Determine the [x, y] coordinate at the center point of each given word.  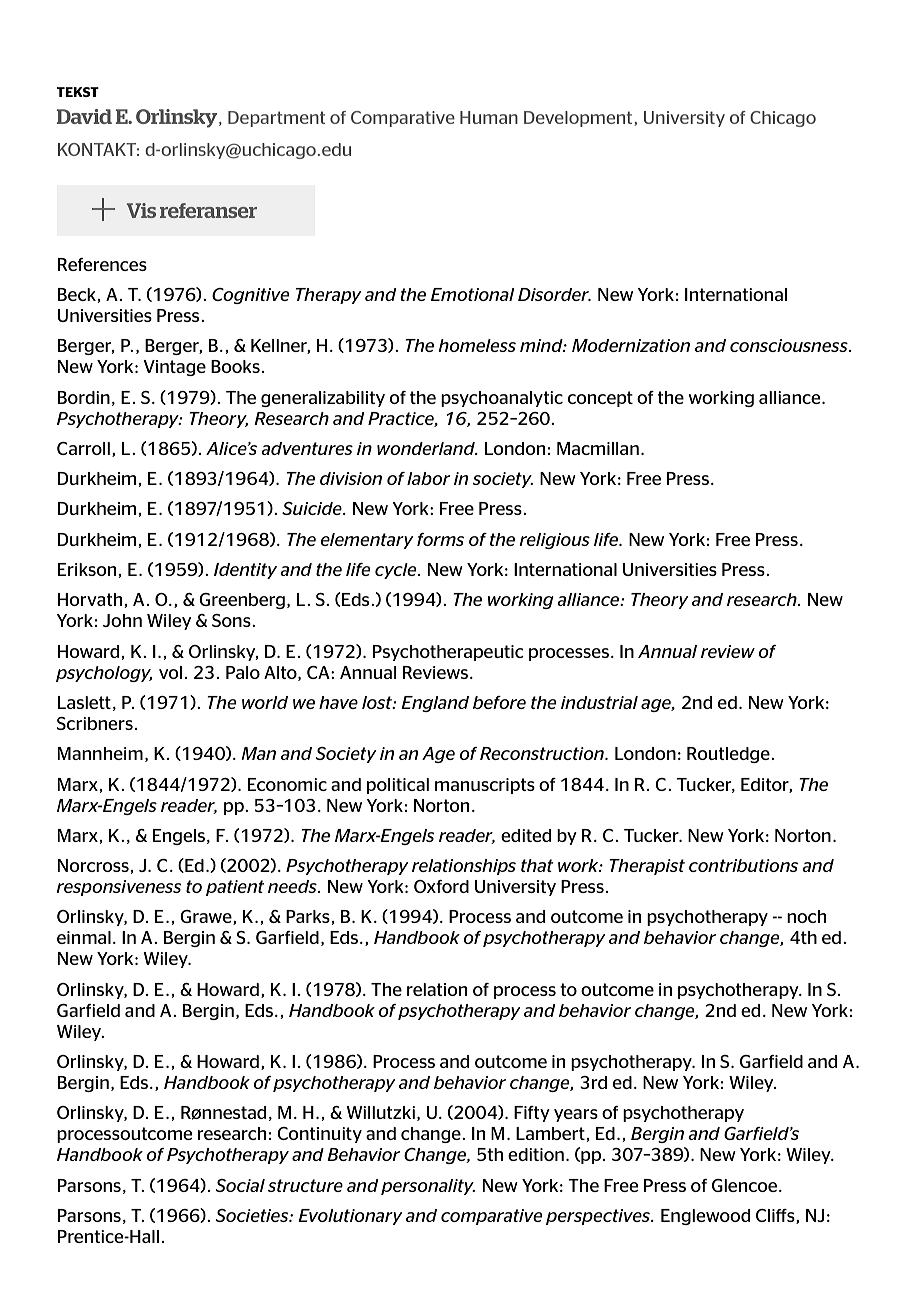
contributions [743, 865]
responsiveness [118, 888]
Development [579, 119]
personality [428, 1187]
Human [489, 117]
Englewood [705, 1217]
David [84, 116]
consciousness [790, 345]
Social [240, 1185]
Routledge [729, 755]
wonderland [427, 448]
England [435, 704]
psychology [104, 674]
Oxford [441, 886]
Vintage [175, 368]
